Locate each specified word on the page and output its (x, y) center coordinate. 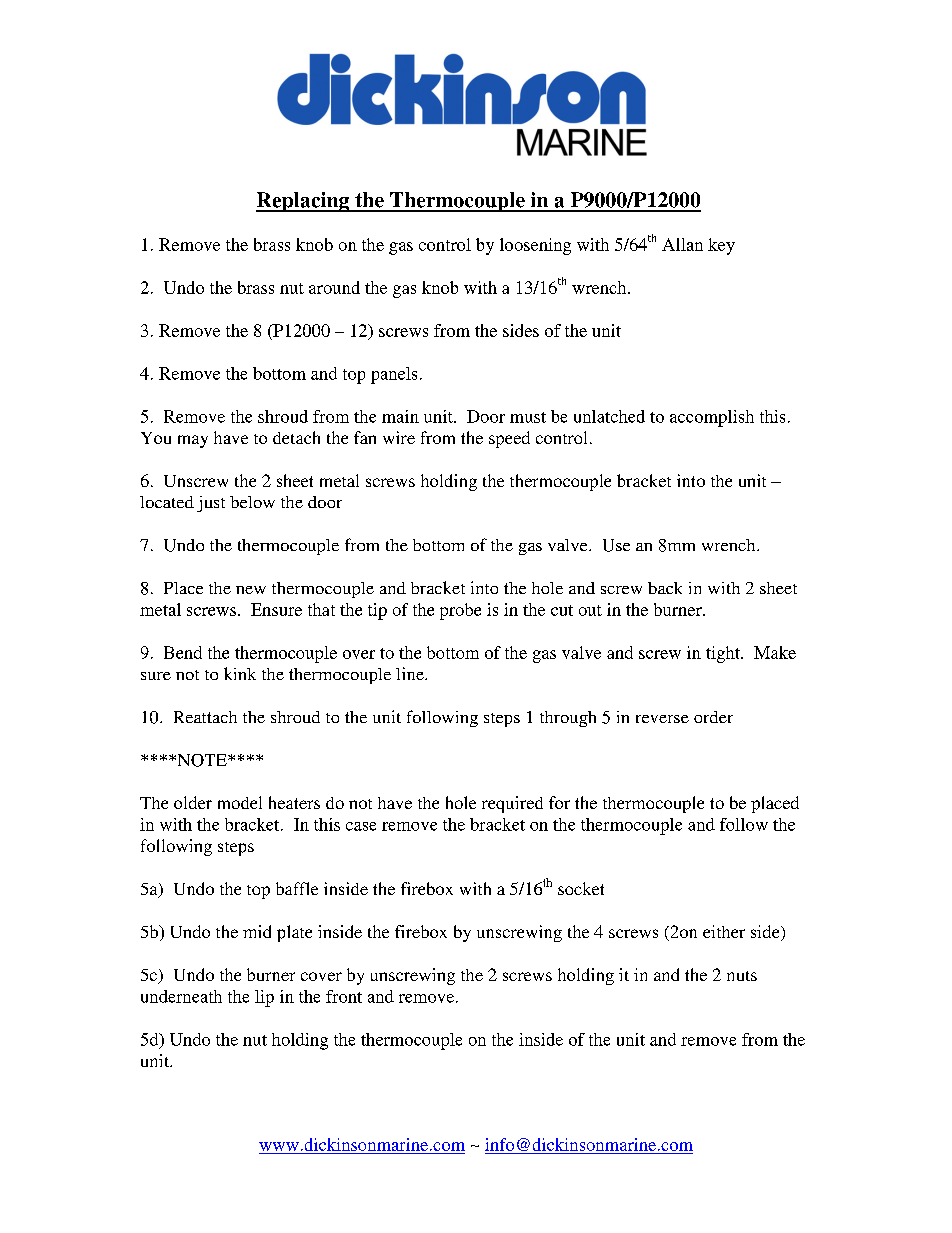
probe (460, 611)
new (251, 590)
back (665, 588)
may (193, 441)
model (240, 802)
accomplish (712, 418)
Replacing (304, 202)
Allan (682, 244)
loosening (535, 246)
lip (264, 998)
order (713, 717)
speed (509, 439)
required (512, 804)
